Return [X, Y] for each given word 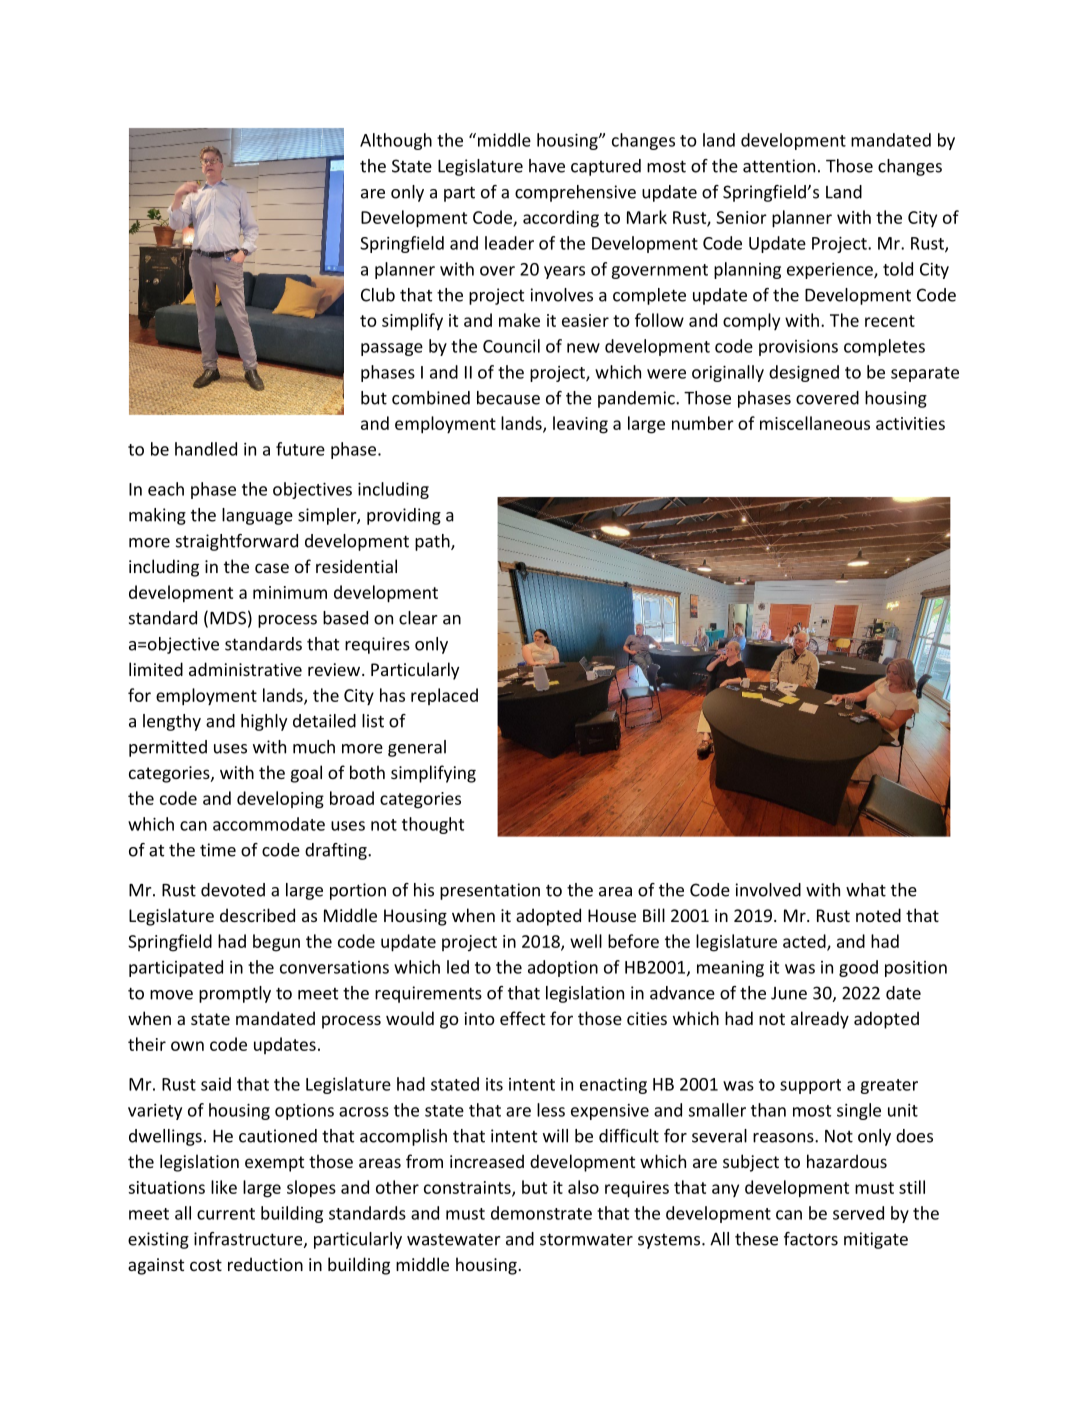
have [547, 166]
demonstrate [541, 1213]
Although [396, 141]
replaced [444, 696]
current [226, 1214]
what [866, 890]
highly [264, 722]
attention [779, 166]
